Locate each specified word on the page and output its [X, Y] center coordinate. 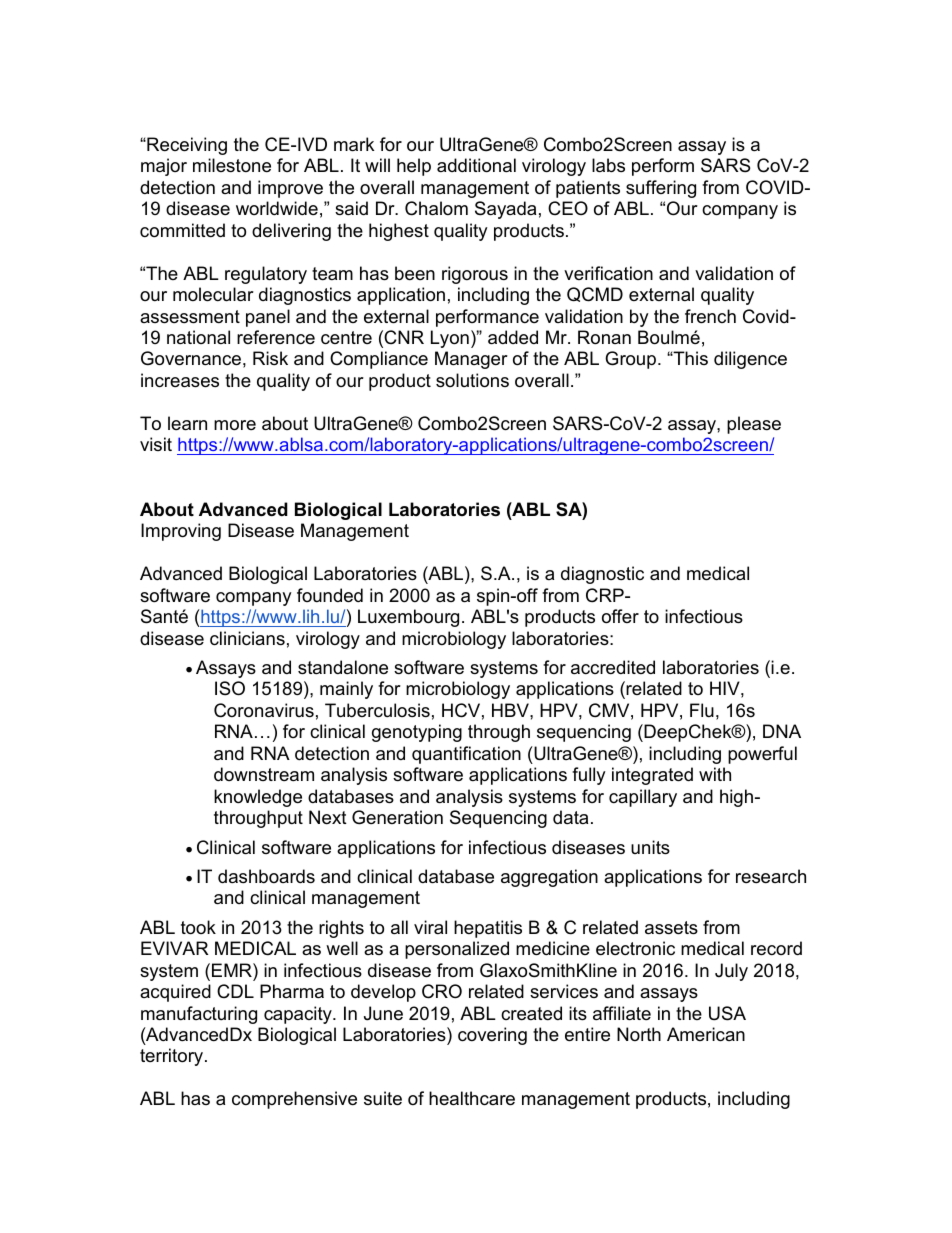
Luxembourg [408, 618]
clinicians [247, 638]
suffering [661, 189]
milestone [232, 165]
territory [173, 1057]
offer [620, 616]
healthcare [472, 1098]
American [706, 1034]
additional [476, 165]
